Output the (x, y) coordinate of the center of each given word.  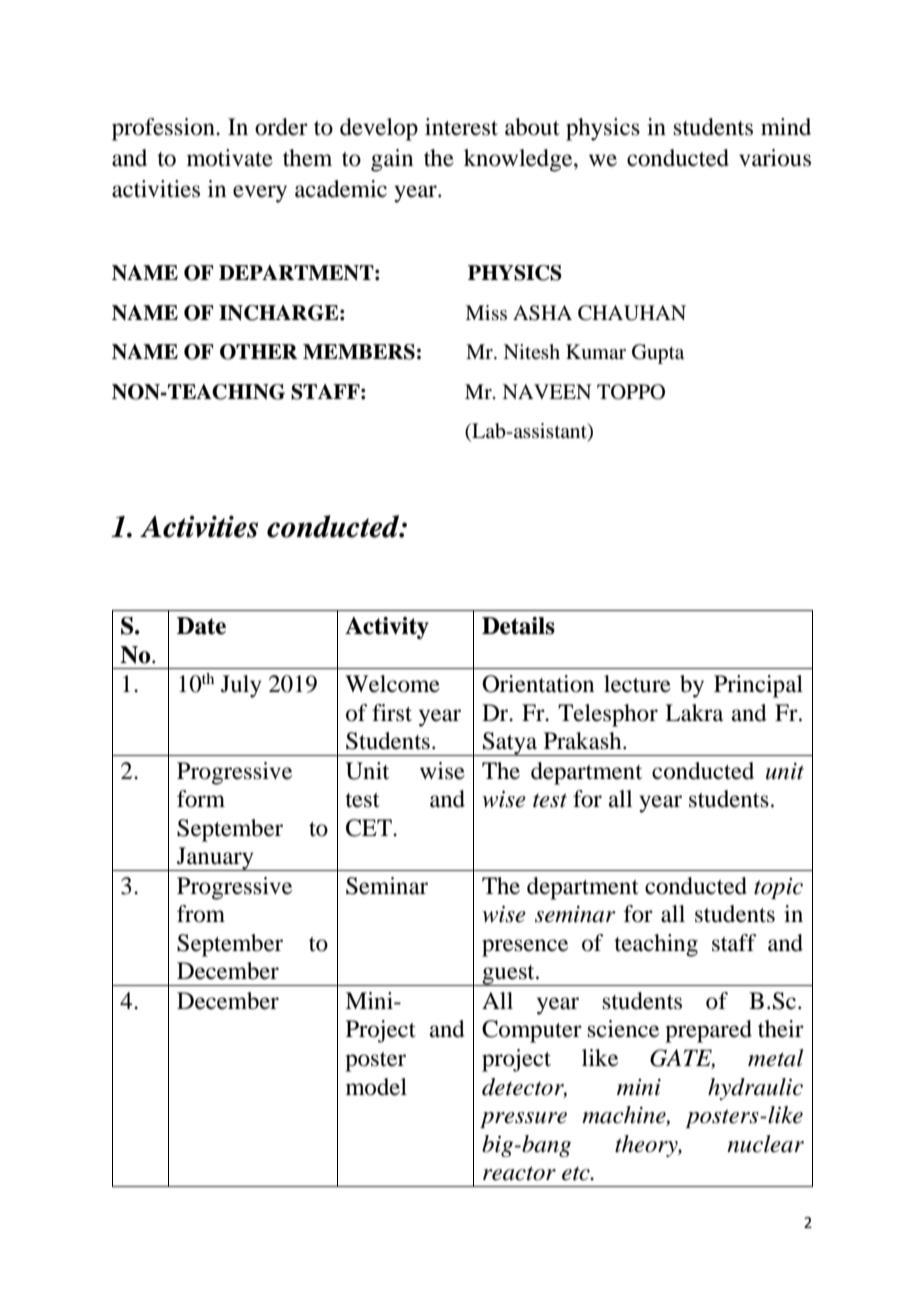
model (376, 1087)
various (775, 158)
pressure (523, 1120)
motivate (230, 158)
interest (461, 127)
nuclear (765, 1144)
